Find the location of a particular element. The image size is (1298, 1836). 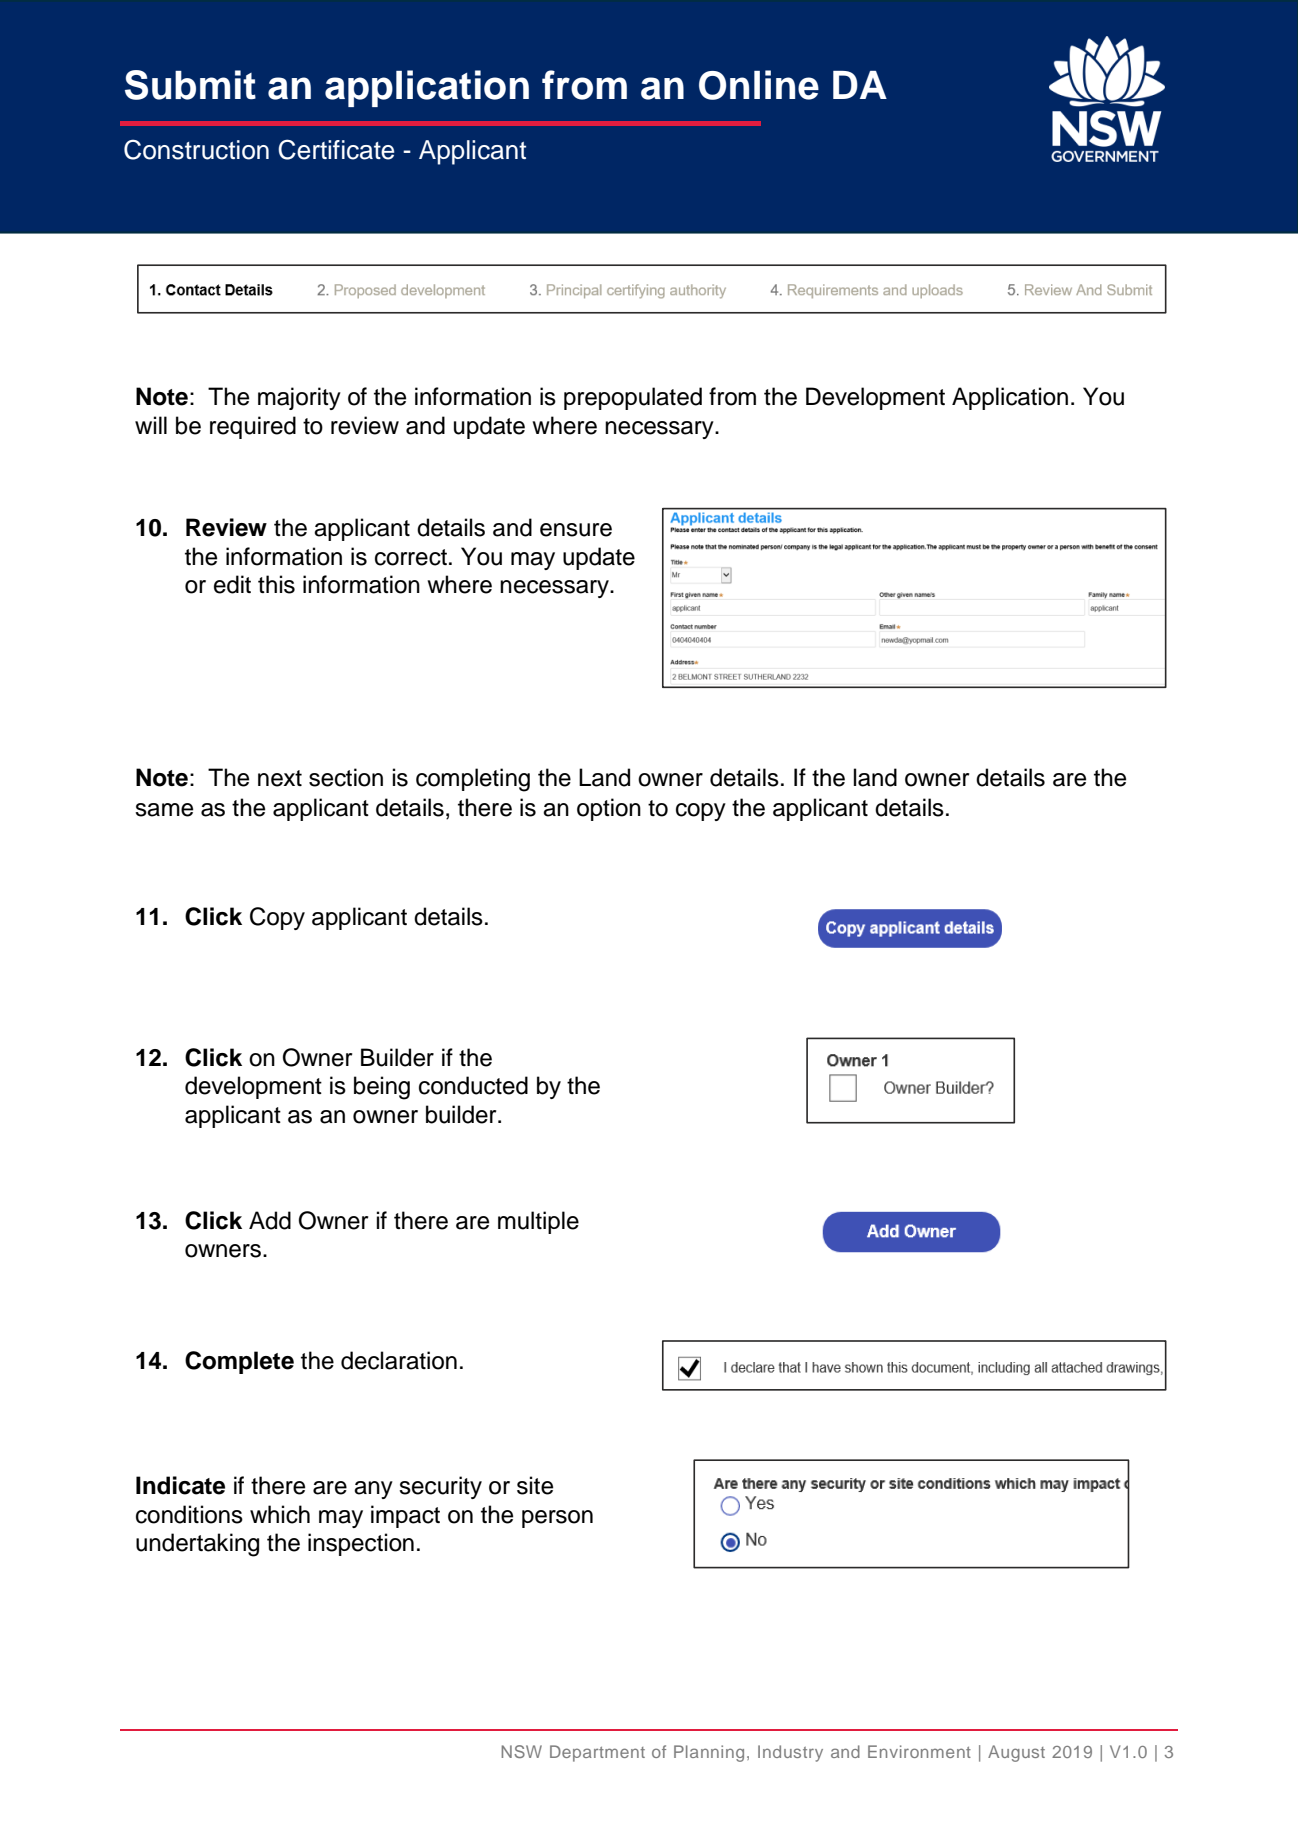

Environment is located at coordinates (919, 1751).
